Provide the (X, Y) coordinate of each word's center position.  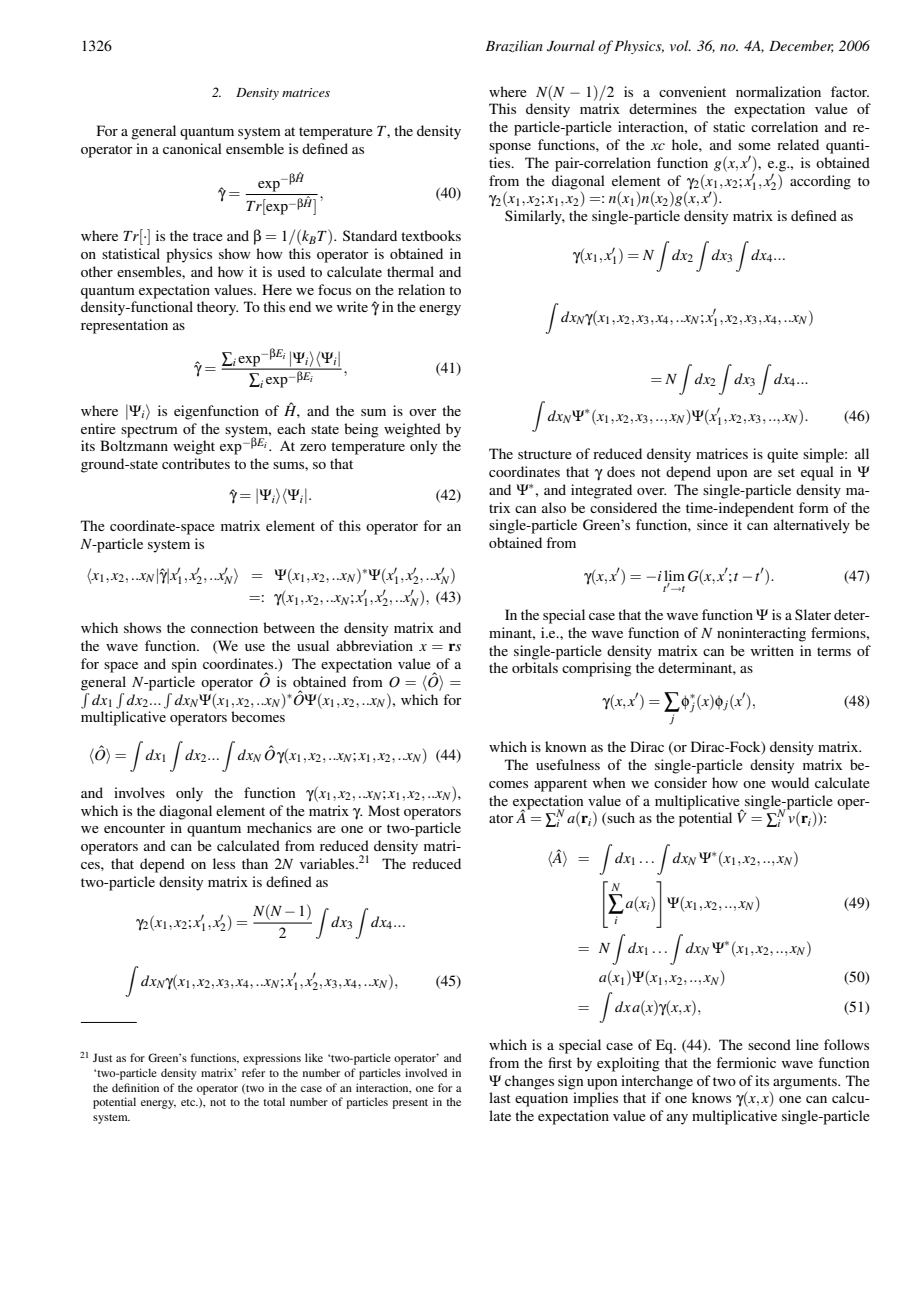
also (554, 507)
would (790, 782)
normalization (778, 91)
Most (384, 810)
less (224, 863)
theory (217, 308)
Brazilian (514, 46)
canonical (192, 148)
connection (224, 627)
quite (782, 455)
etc (189, 1102)
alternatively (812, 526)
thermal (410, 271)
